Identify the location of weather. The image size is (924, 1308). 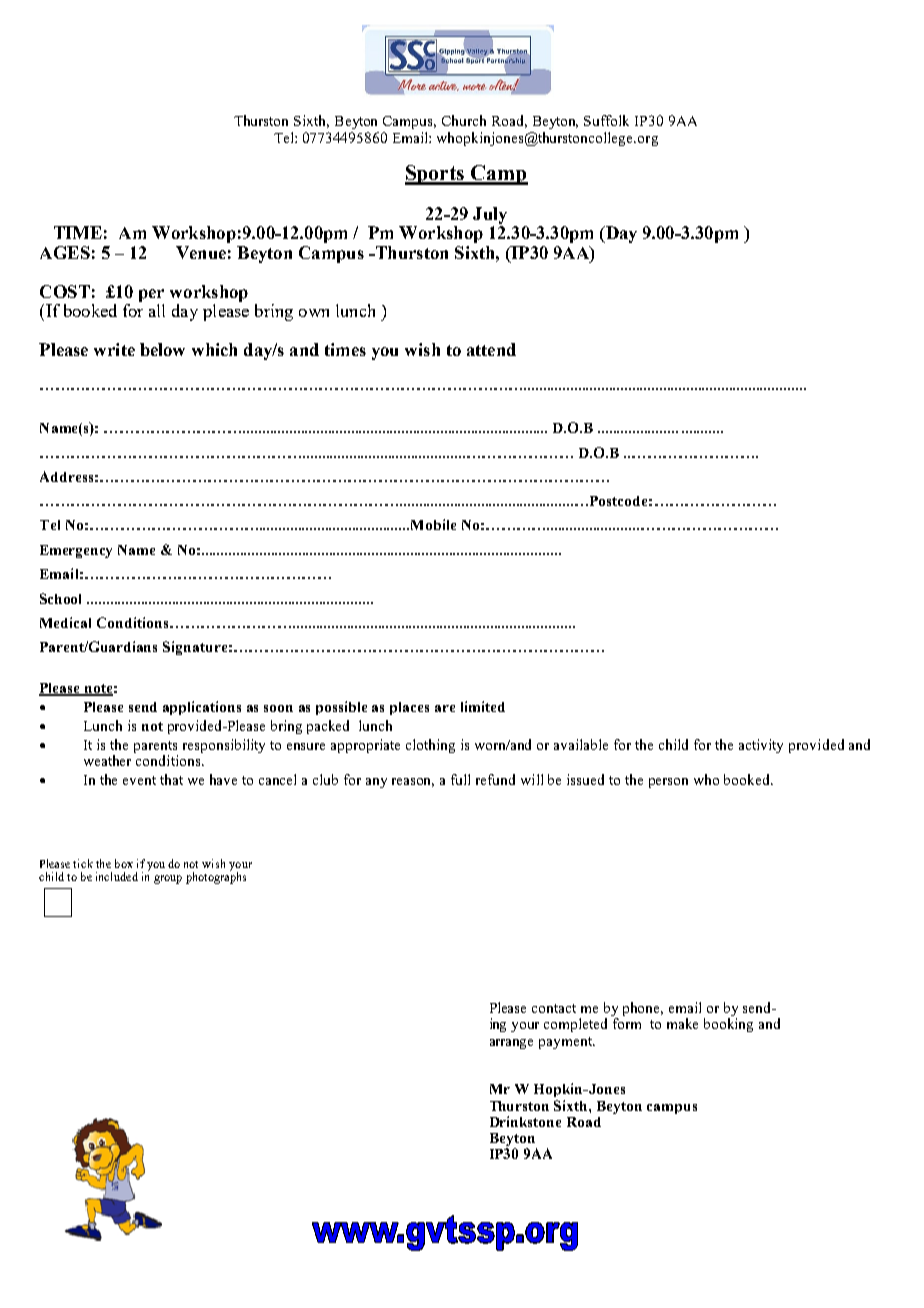
(107, 760).
